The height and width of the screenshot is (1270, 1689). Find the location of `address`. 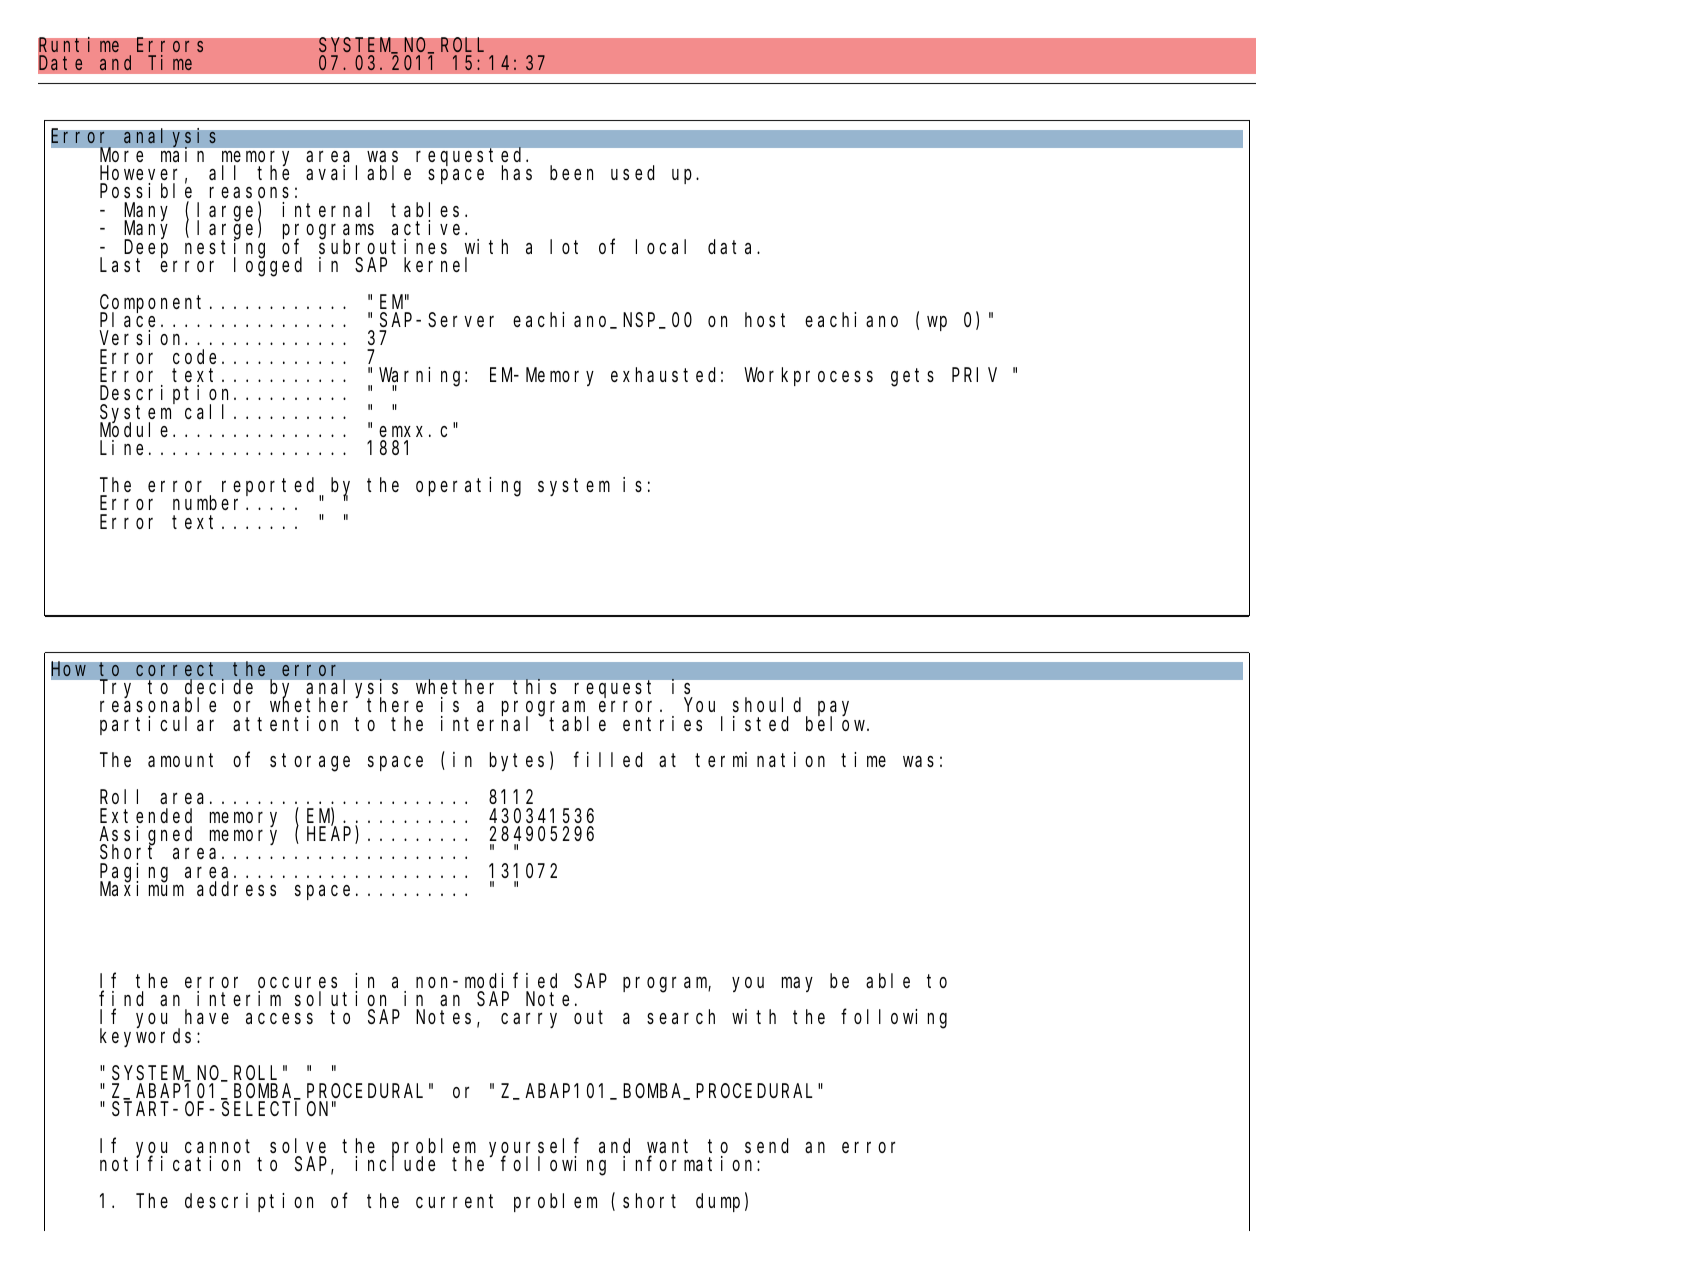

address is located at coordinates (236, 888).
